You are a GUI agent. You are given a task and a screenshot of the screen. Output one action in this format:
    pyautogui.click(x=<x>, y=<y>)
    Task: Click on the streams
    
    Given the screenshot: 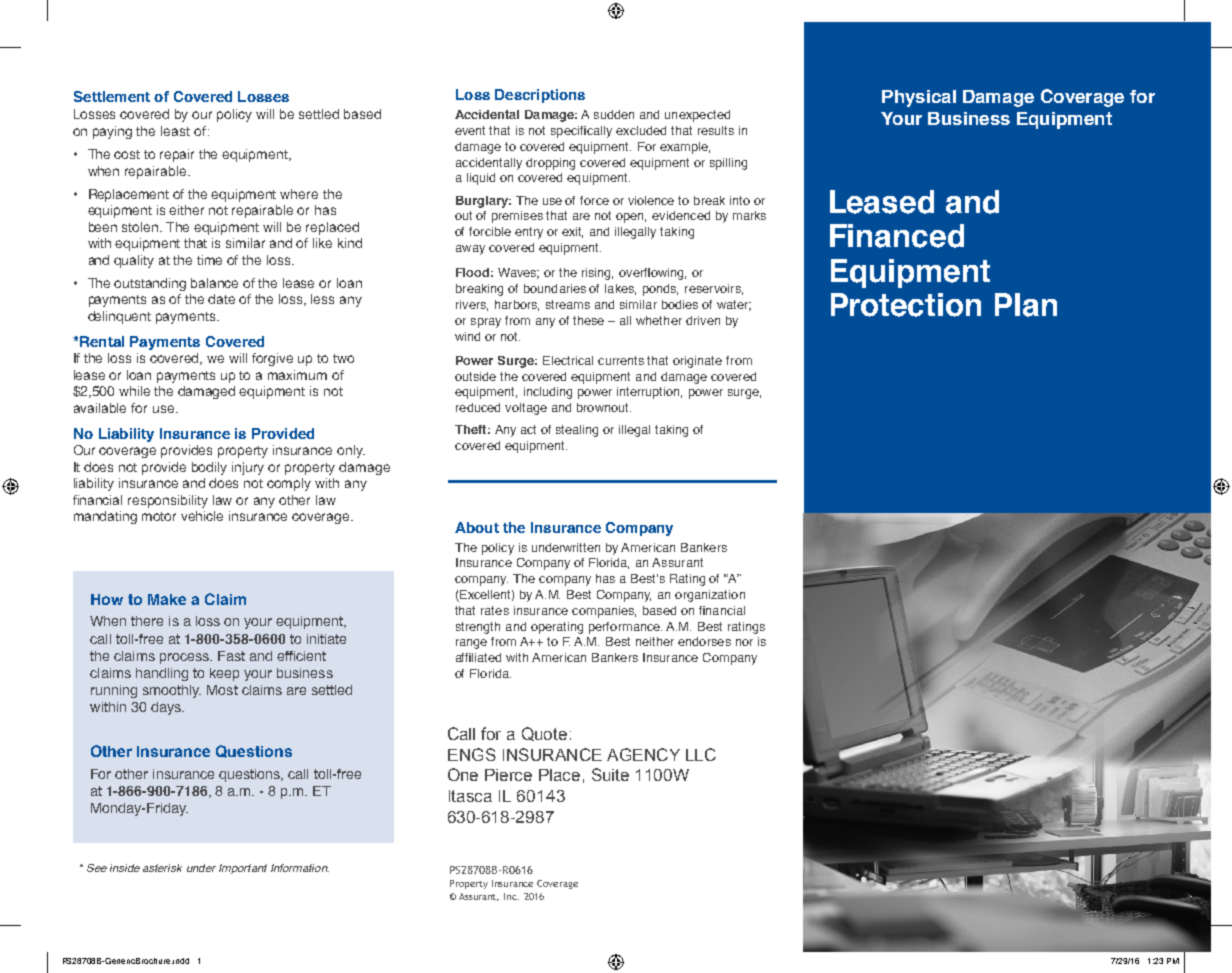 What is the action you would take?
    pyautogui.click(x=568, y=304)
